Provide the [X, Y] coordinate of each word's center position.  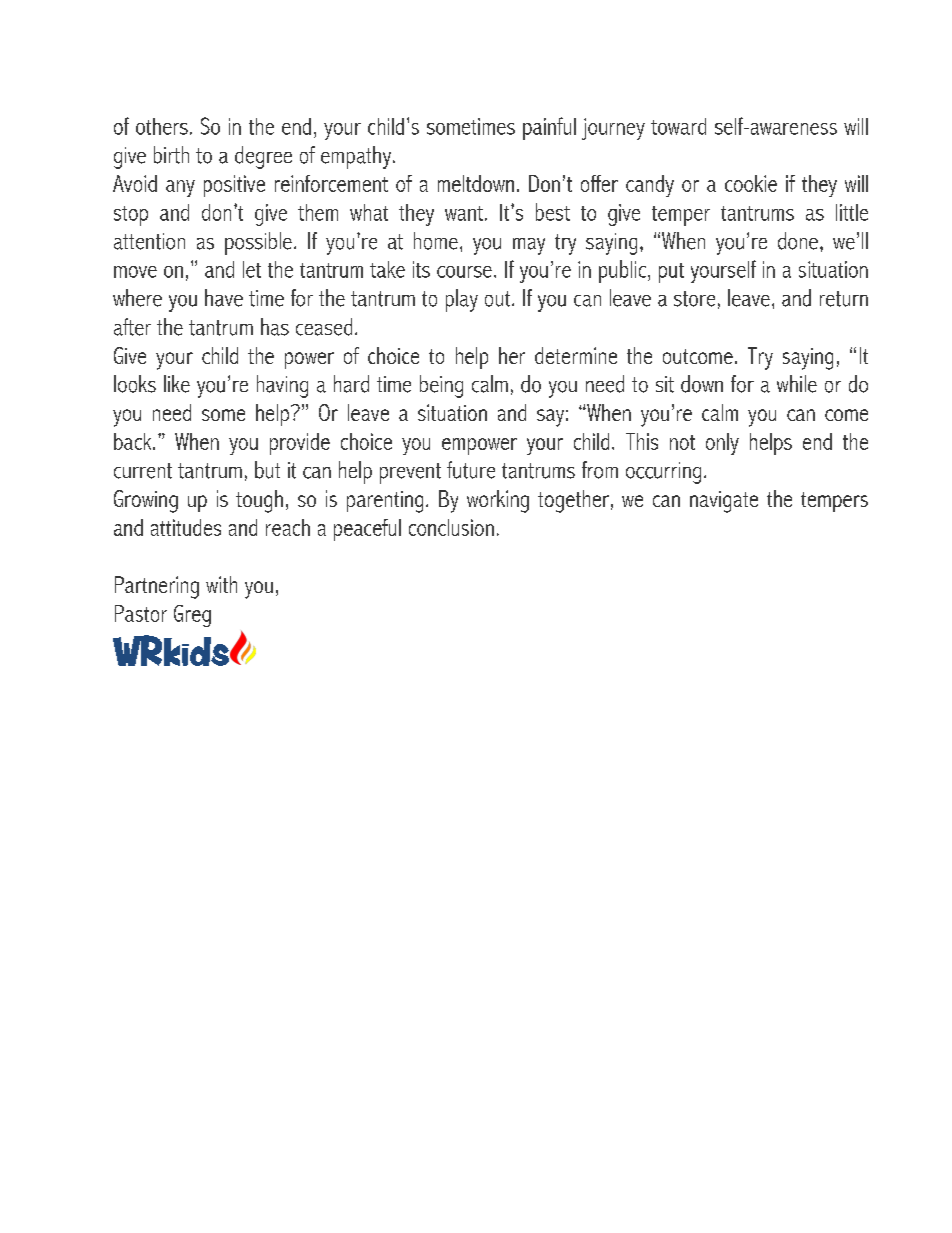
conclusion [451, 527]
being [441, 386]
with [221, 584]
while [797, 384]
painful [549, 128]
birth [171, 155]
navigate [724, 502]
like [177, 384]
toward [678, 126]
